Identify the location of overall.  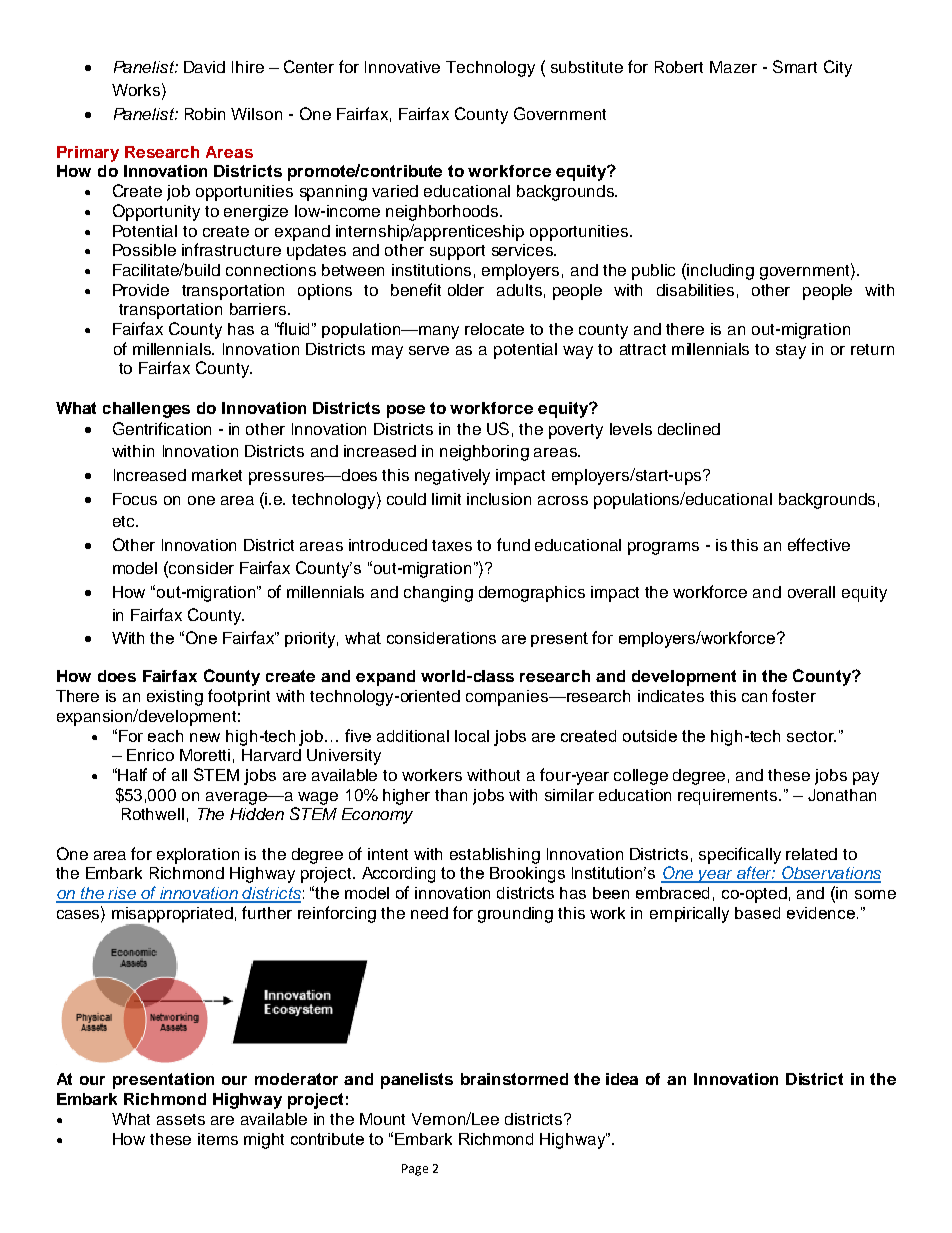
(811, 592).
